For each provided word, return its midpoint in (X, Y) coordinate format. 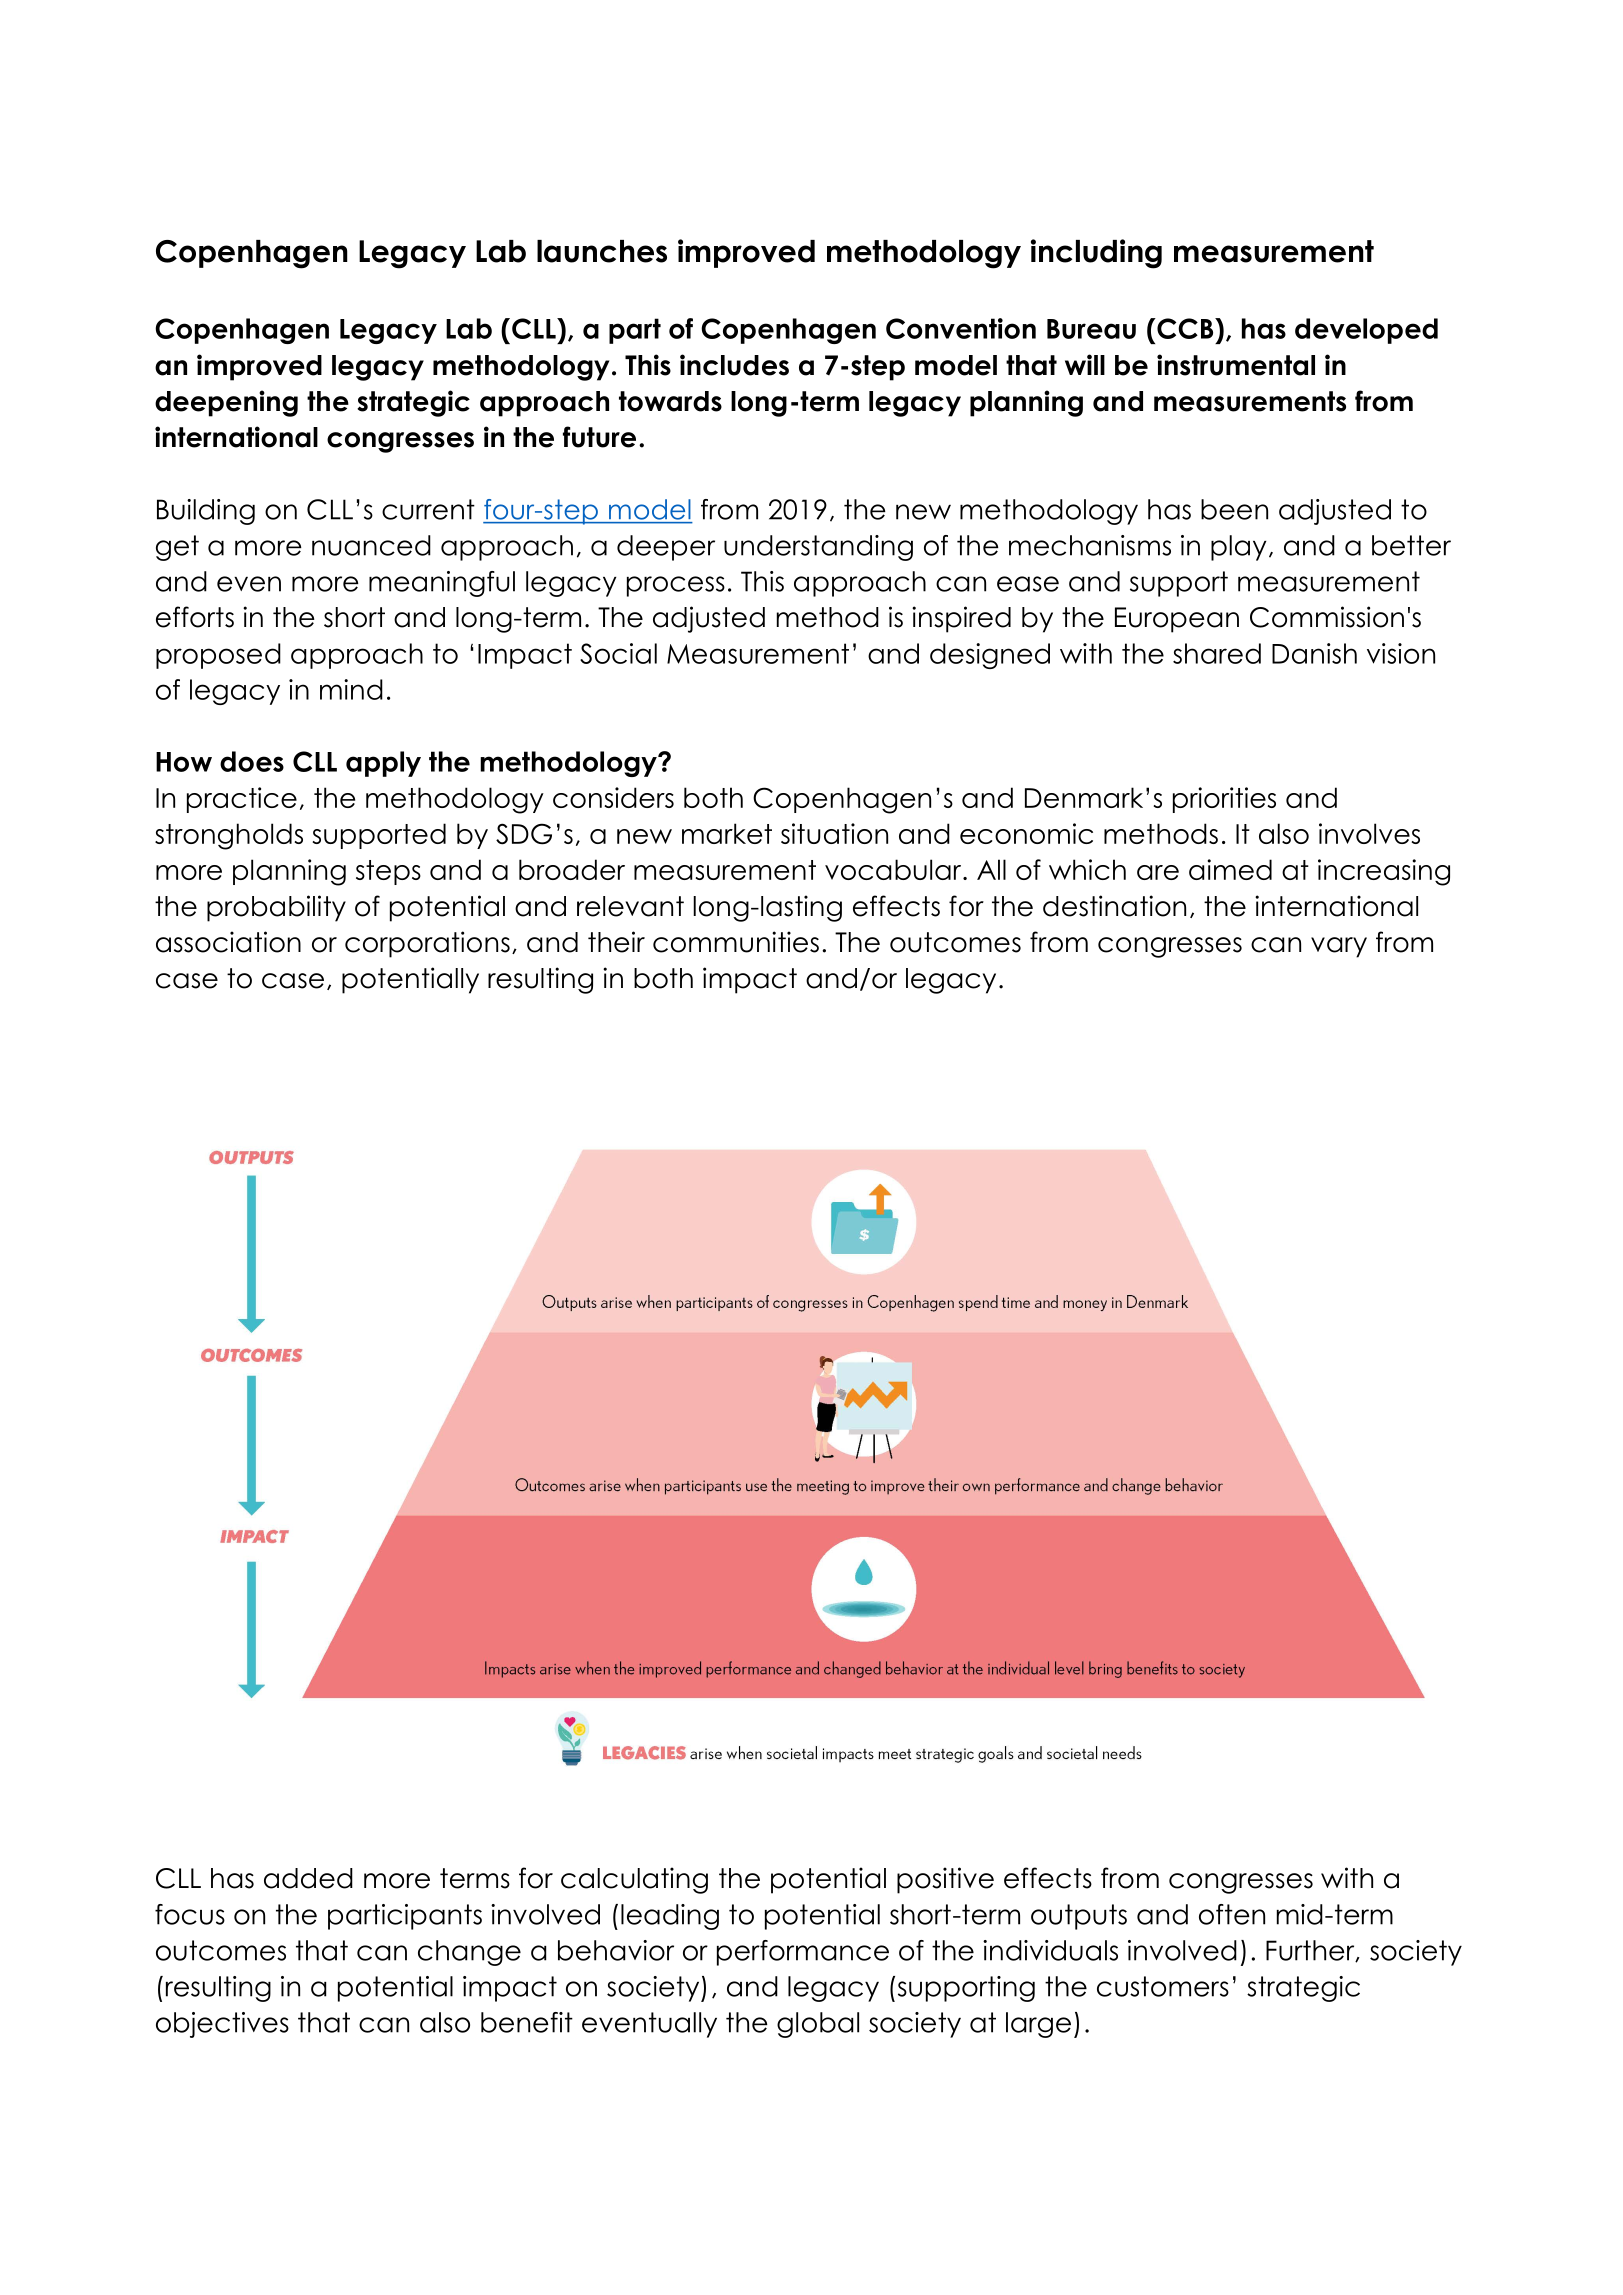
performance (803, 1953)
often (1232, 1914)
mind (351, 689)
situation (834, 833)
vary (1339, 947)
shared (1217, 653)
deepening (226, 403)
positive (945, 1880)
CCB (1185, 328)
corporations (427, 944)
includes (734, 365)
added (308, 1878)
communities (736, 942)
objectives (222, 2025)
